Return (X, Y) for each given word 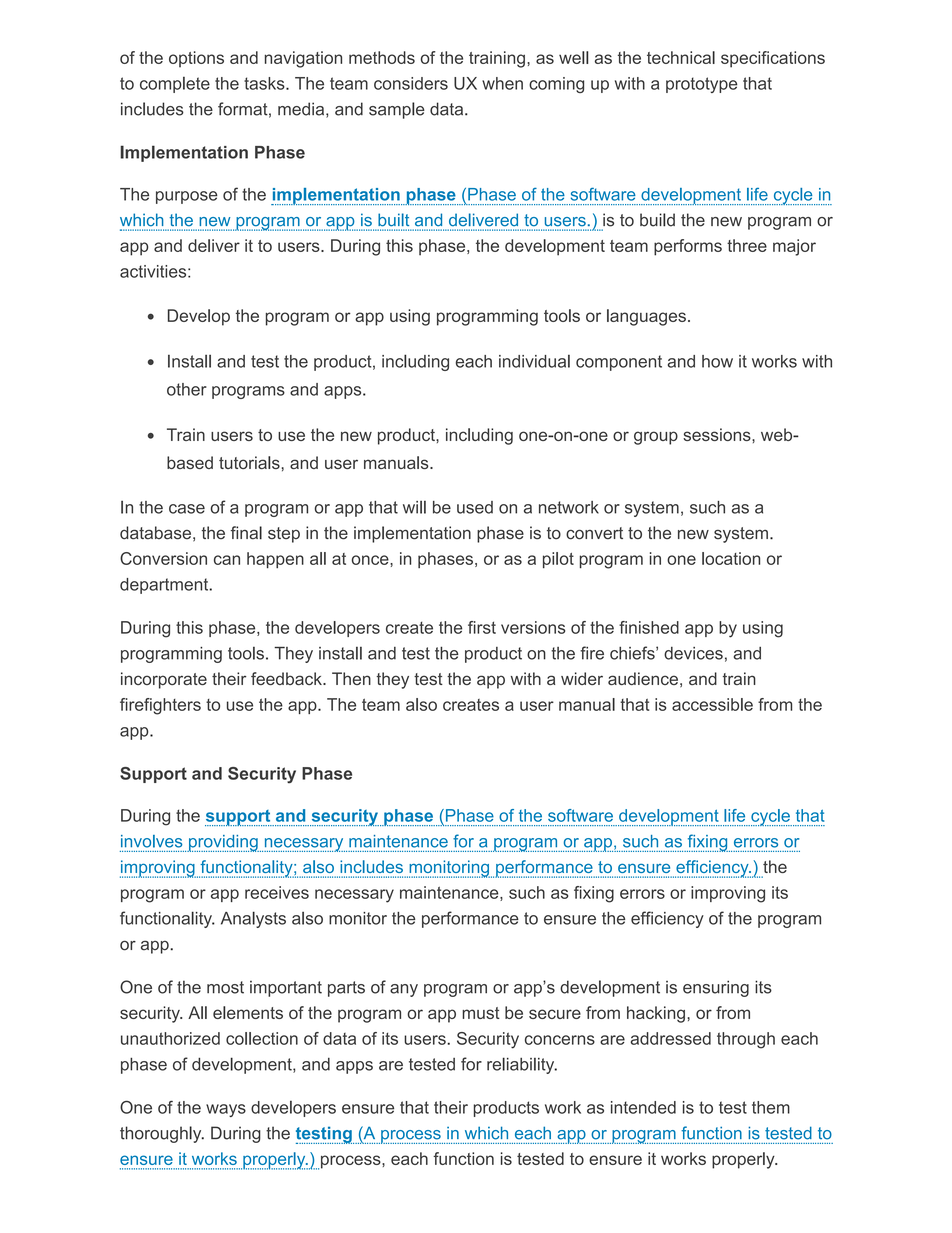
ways (226, 1110)
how (717, 361)
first (482, 627)
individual (534, 361)
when (502, 83)
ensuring (716, 988)
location (731, 558)
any (404, 990)
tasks (265, 83)
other (187, 389)
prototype (702, 85)
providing (223, 843)
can (227, 560)
